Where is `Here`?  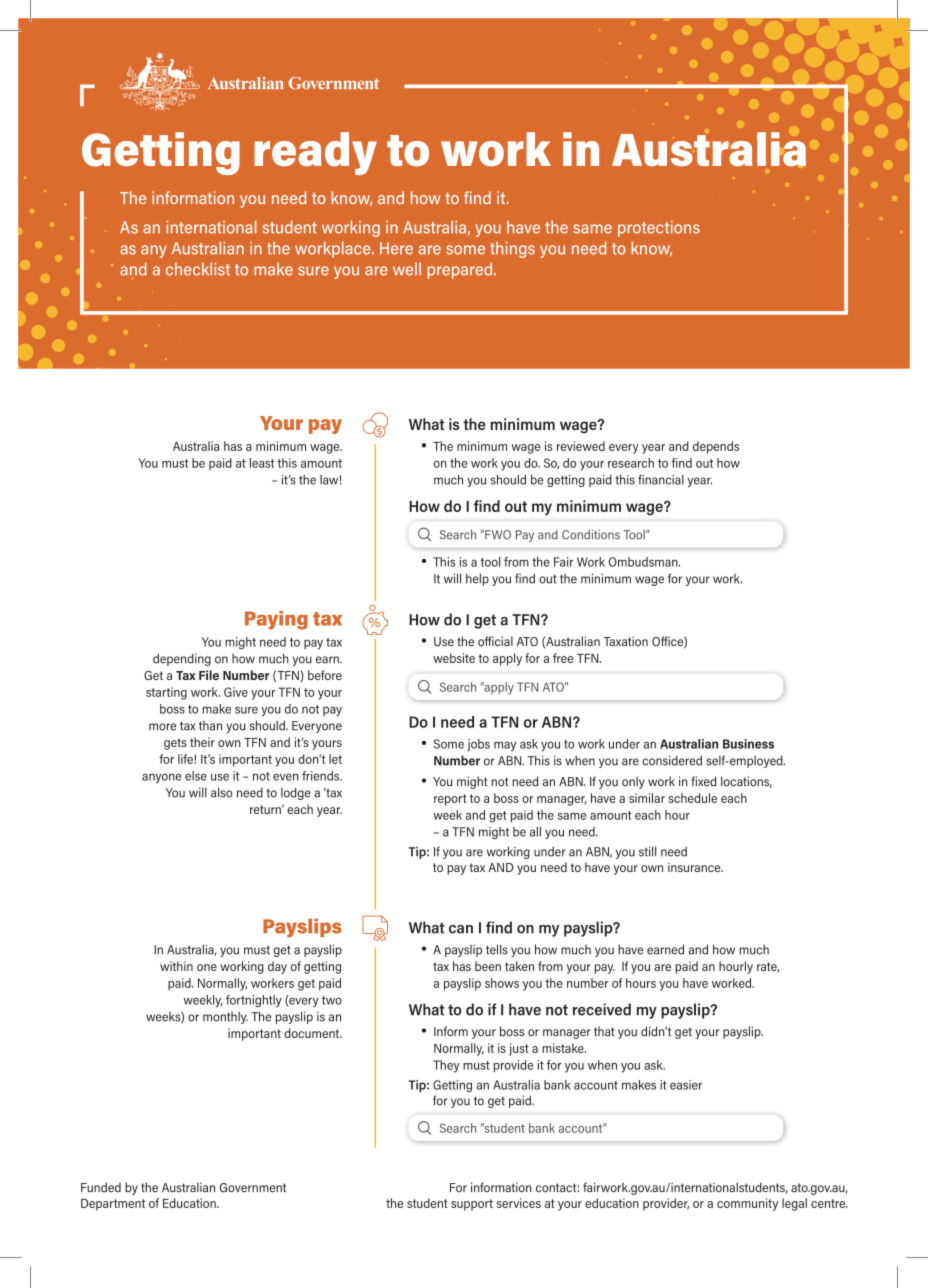
Here is located at coordinates (396, 248).
